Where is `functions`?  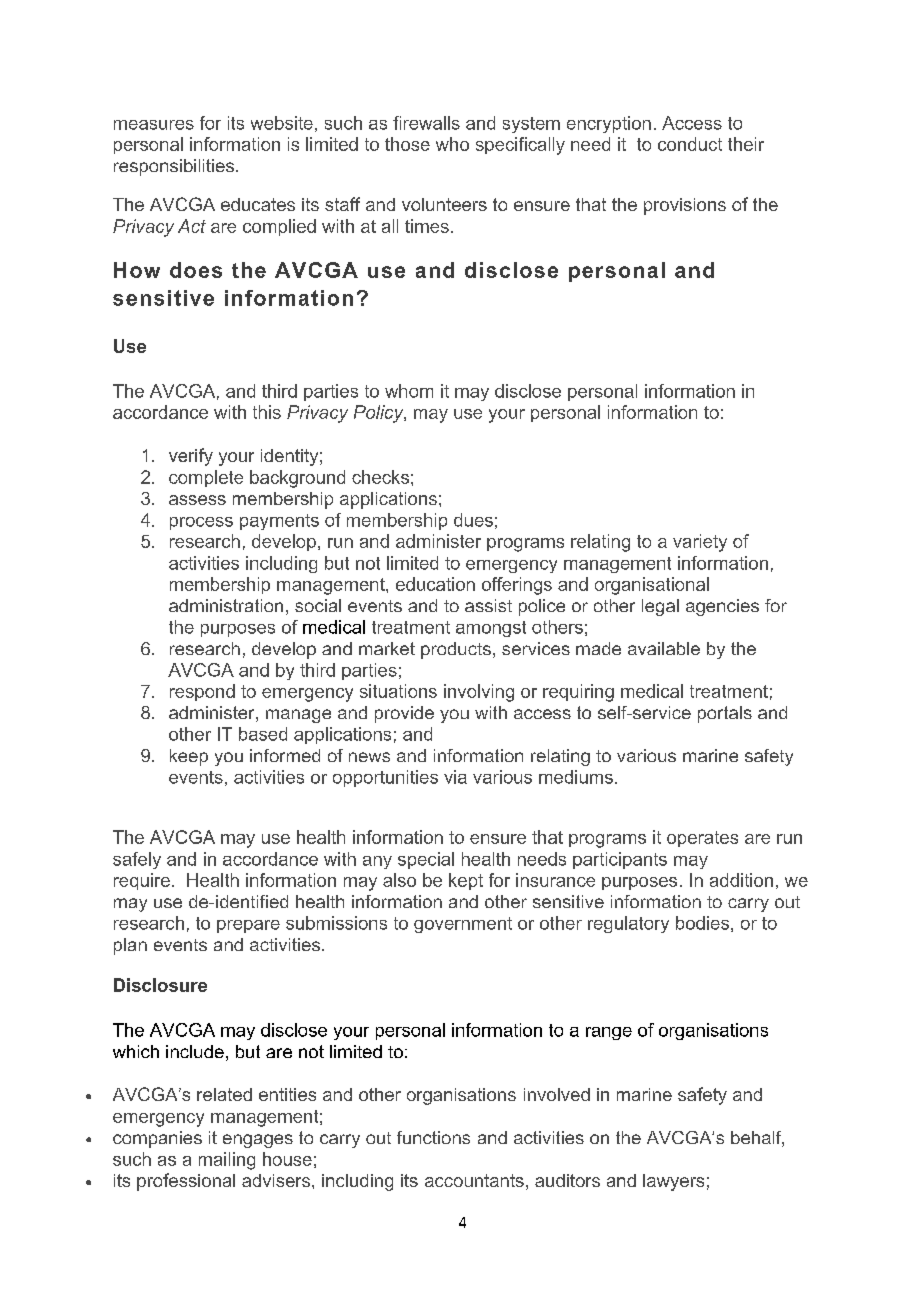
functions is located at coordinates (433, 1137).
